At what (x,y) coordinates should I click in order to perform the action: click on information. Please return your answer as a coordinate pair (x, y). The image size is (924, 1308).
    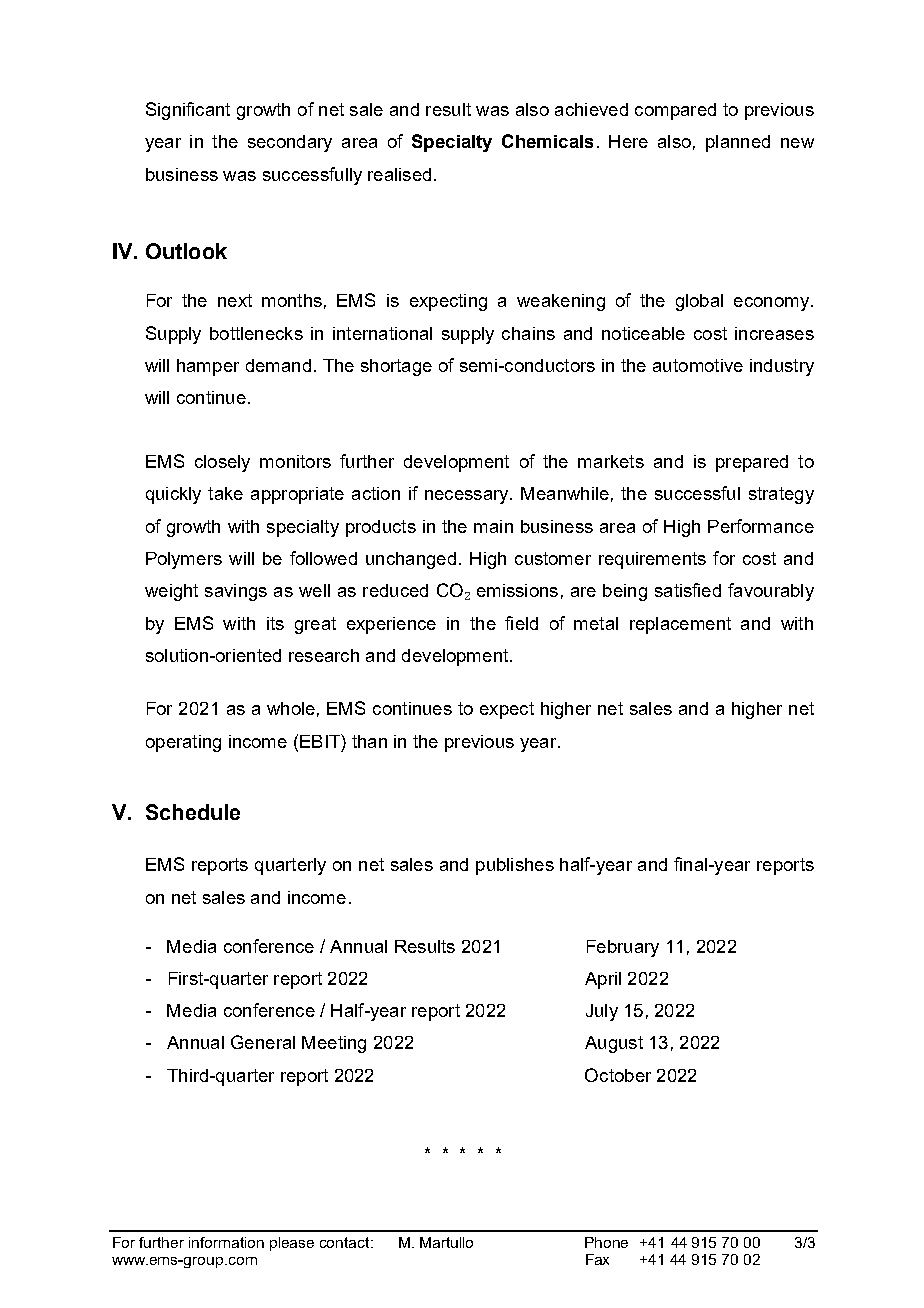
    Looking at the image, I should click on (226, 1242).
